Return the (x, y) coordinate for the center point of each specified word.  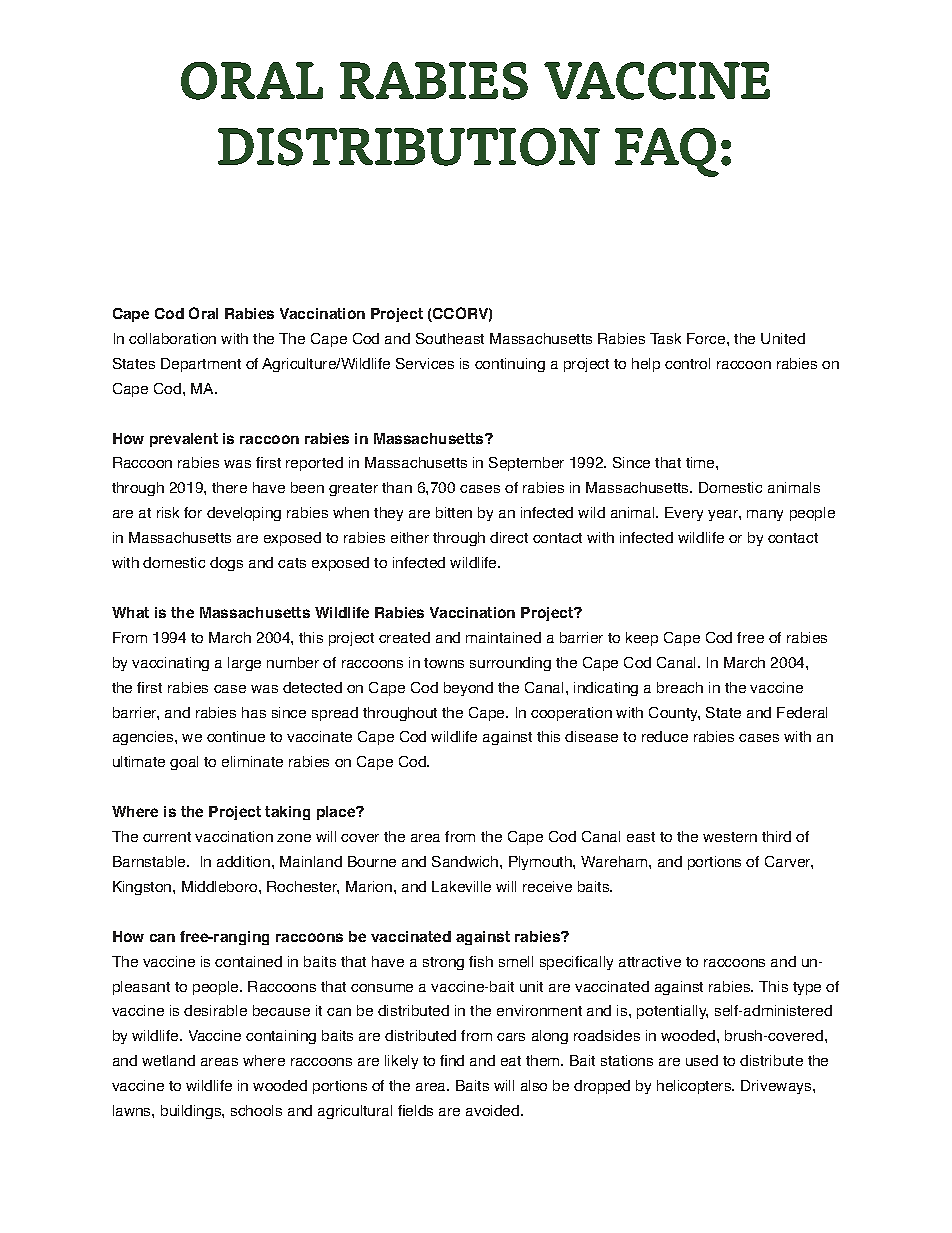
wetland (168, 1060)
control (687, 363)
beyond (468, 689)
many (765, 515)
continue (236, 736)
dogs (226, 564)
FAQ (668, 152)
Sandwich (466, 861)
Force (707, 338)
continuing (510, 365)
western (730, 837)
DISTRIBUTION (409, 147)
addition (245, 861)
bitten (454, 512)
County (674, 714)
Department (201, 365)
